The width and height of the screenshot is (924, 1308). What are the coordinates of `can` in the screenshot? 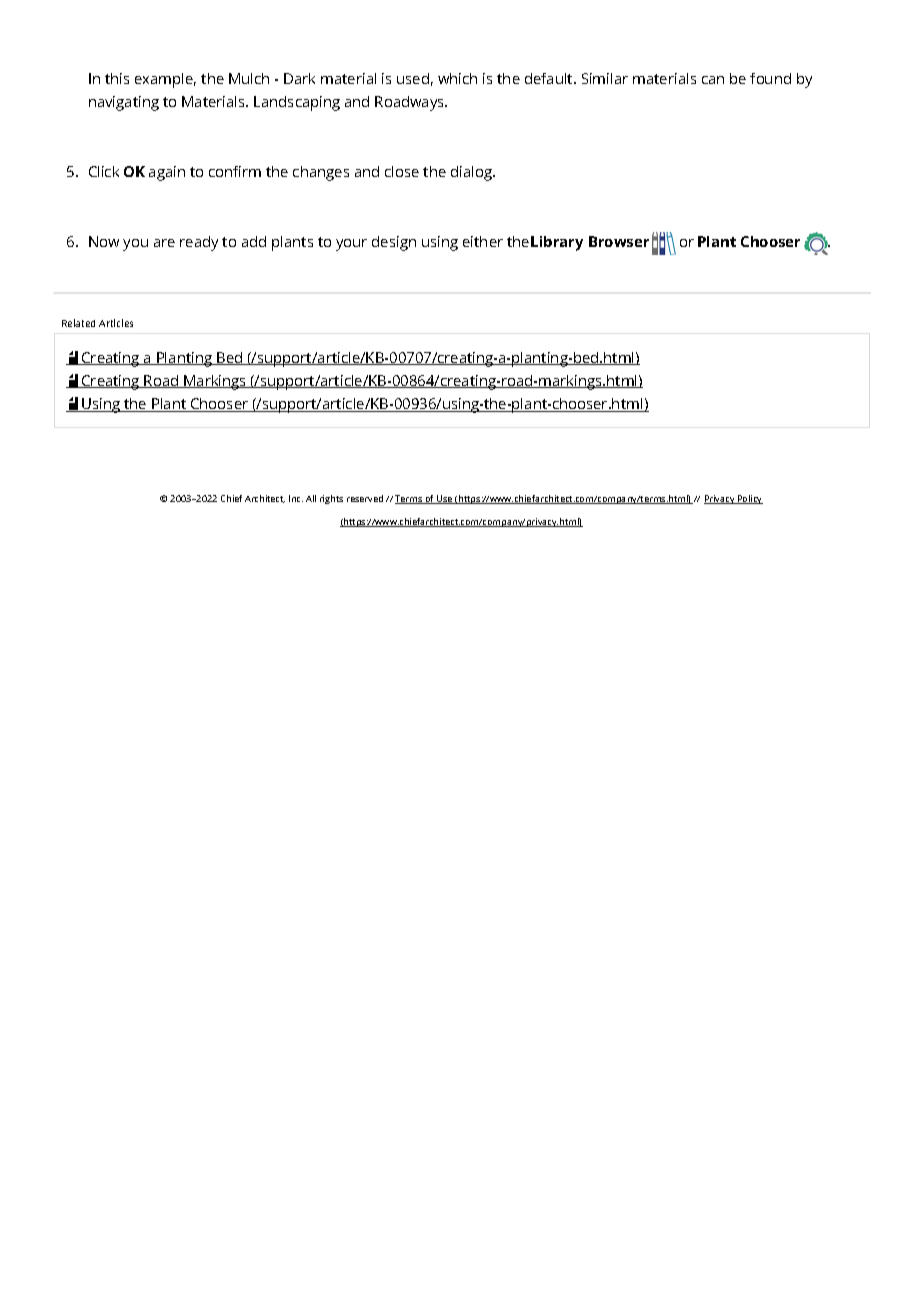 It's located at (713, 80).
